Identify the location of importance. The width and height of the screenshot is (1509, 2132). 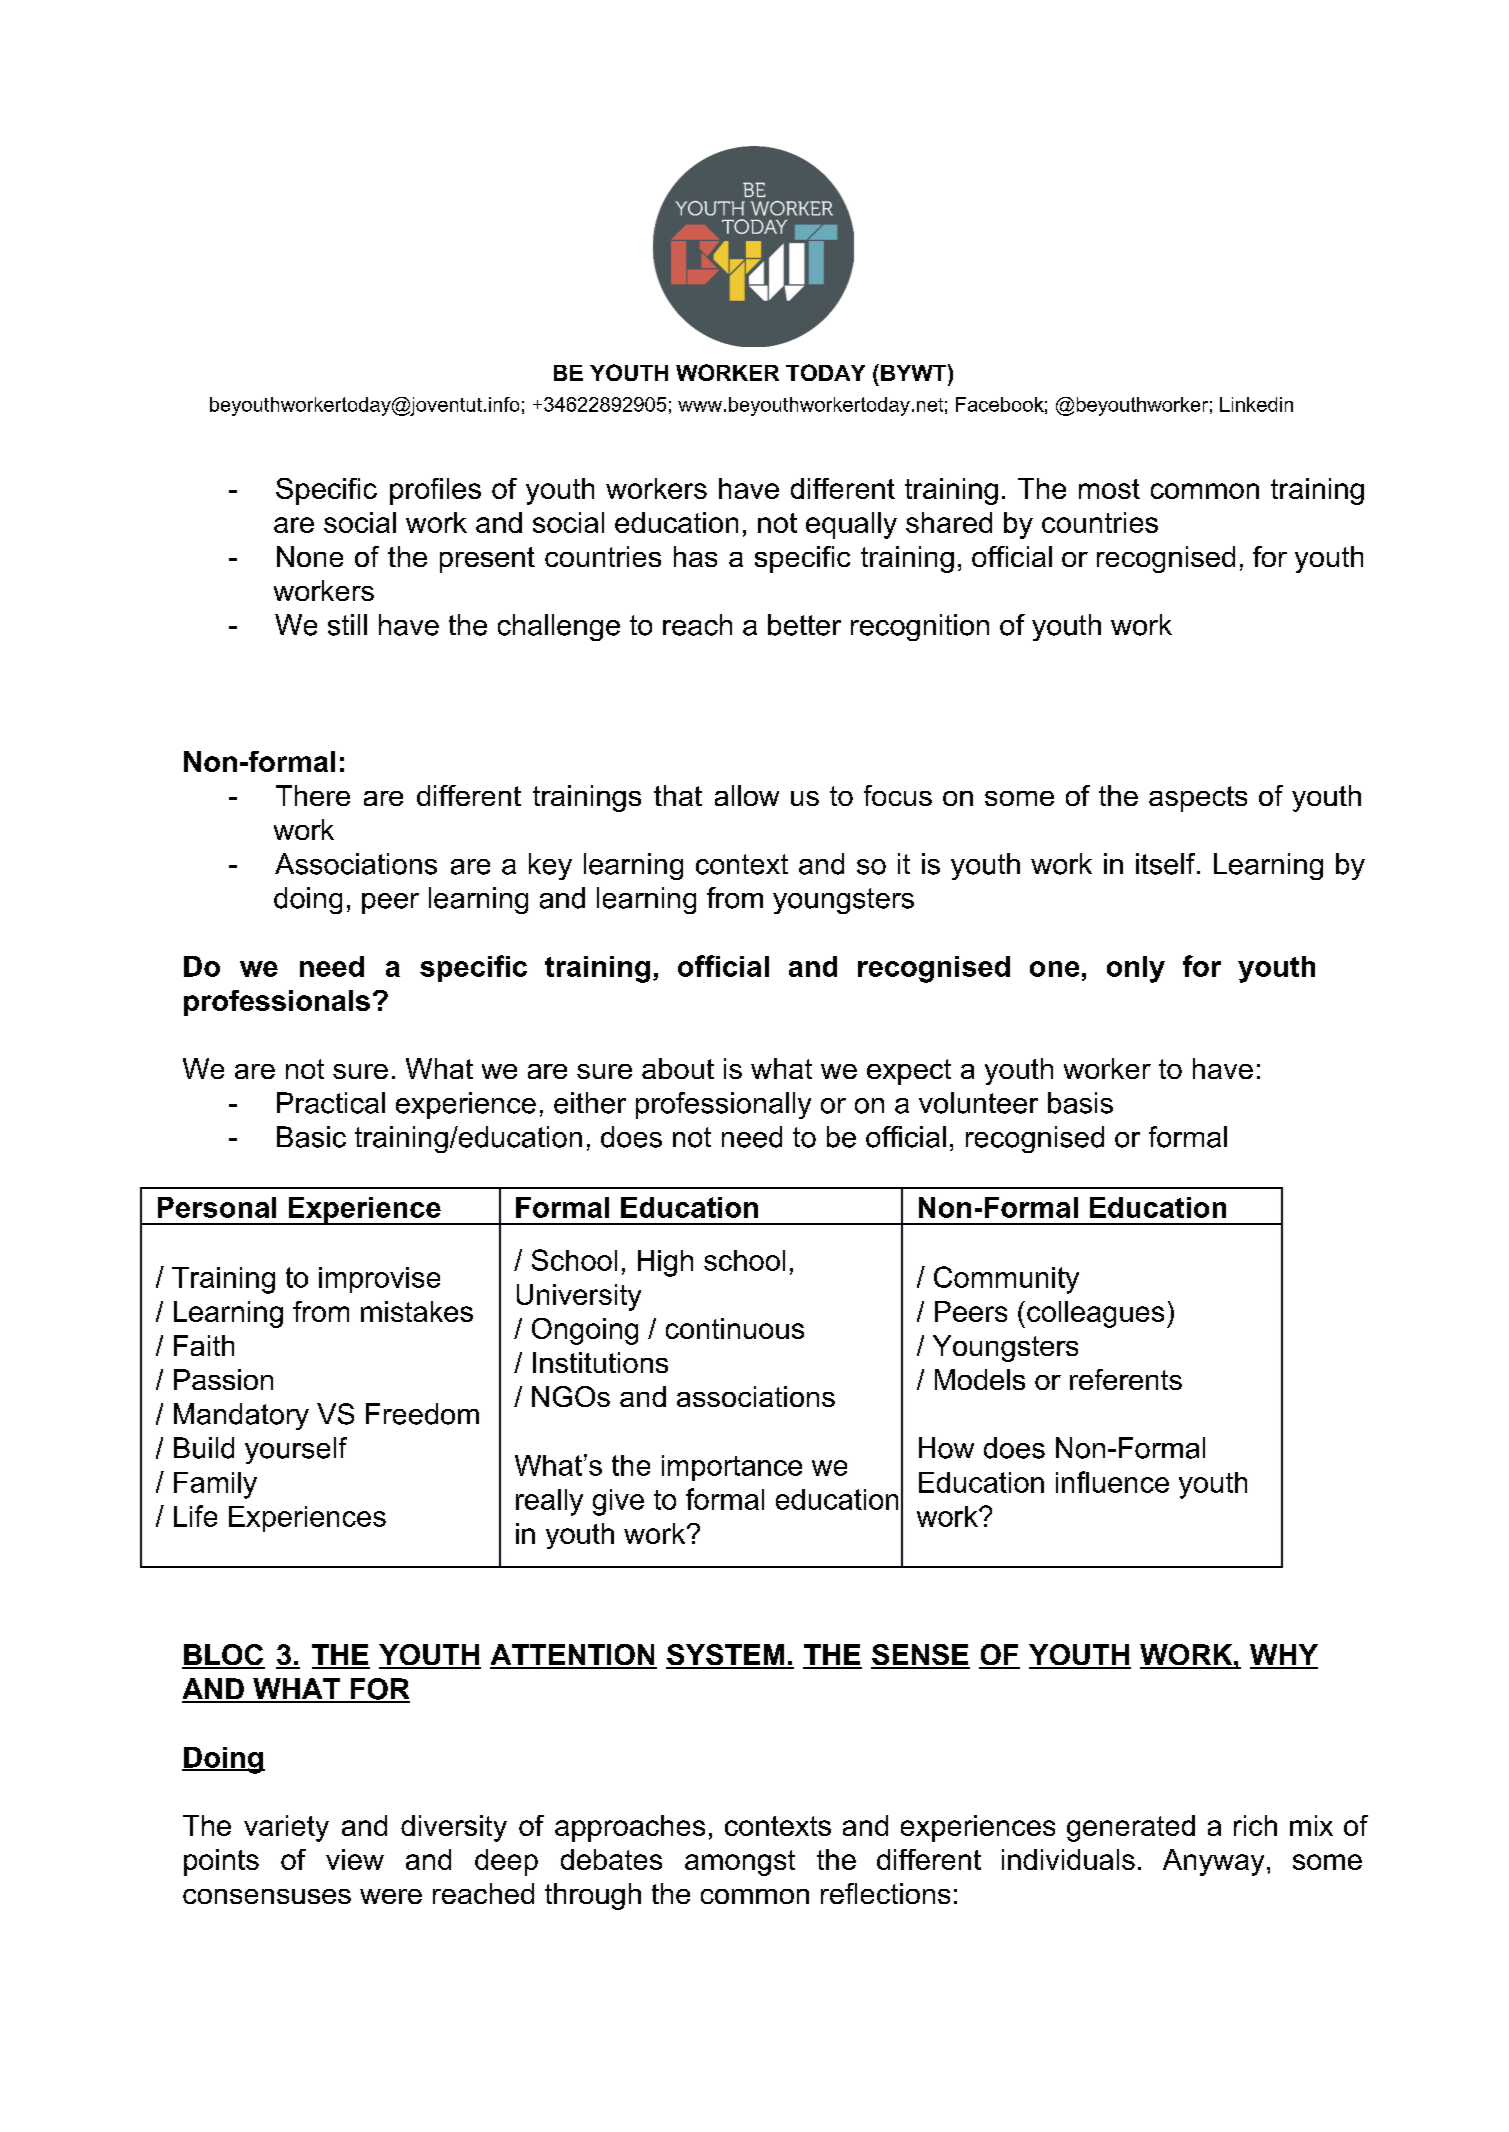
(732, 1468).
